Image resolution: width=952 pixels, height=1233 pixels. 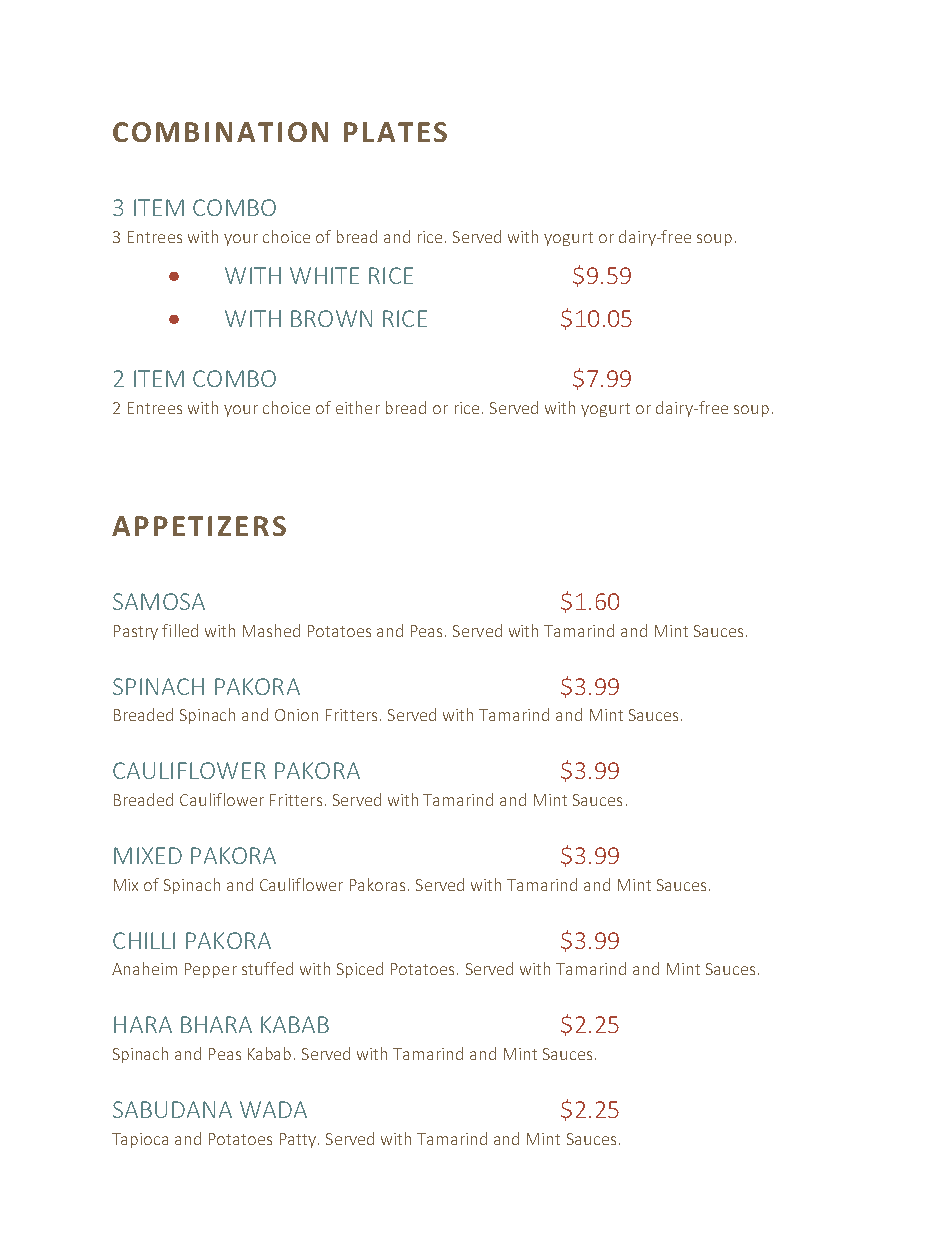 I want to click on PLATES, so click(x=395, y=132).
